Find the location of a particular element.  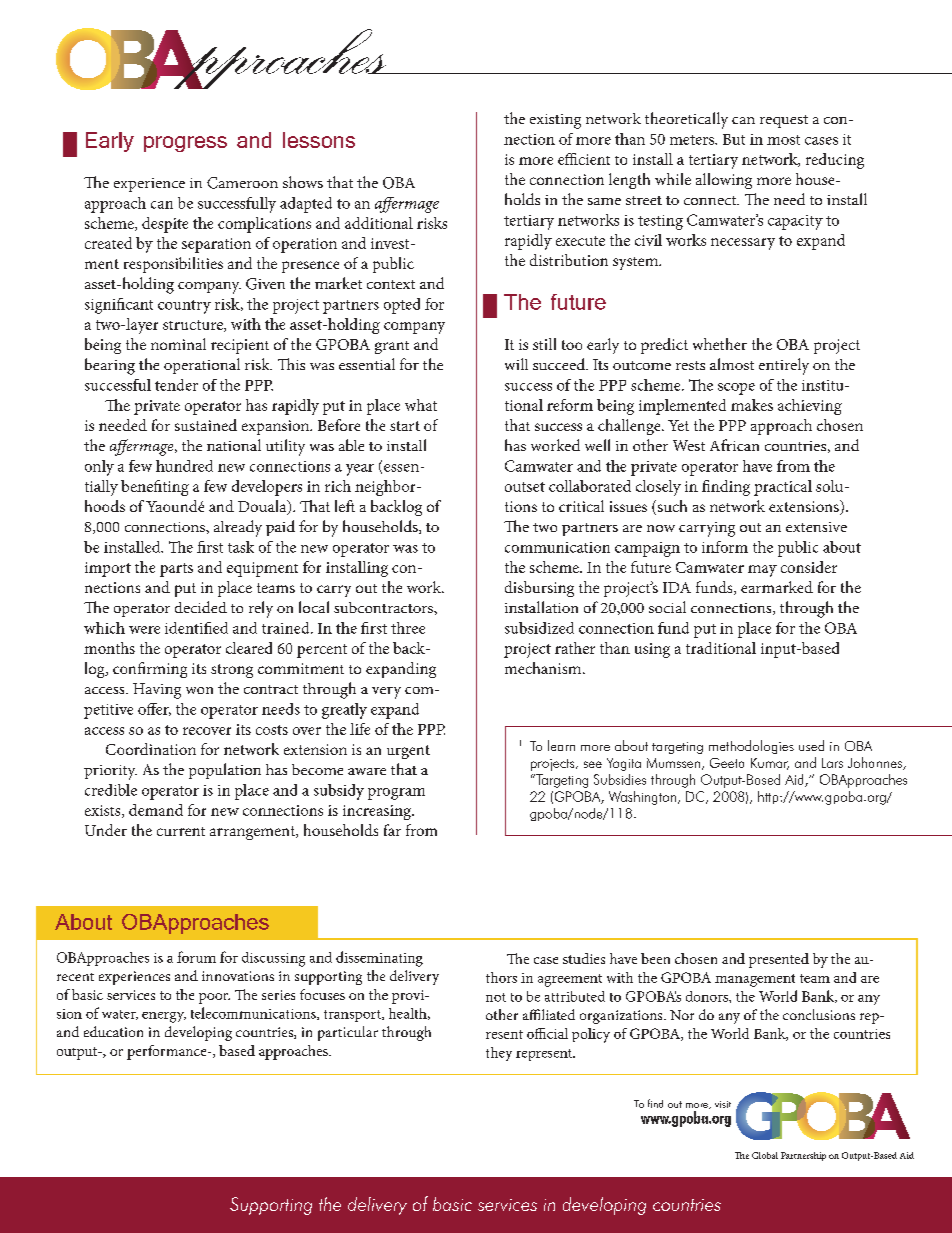

far is located at coordinates (392, 830).
